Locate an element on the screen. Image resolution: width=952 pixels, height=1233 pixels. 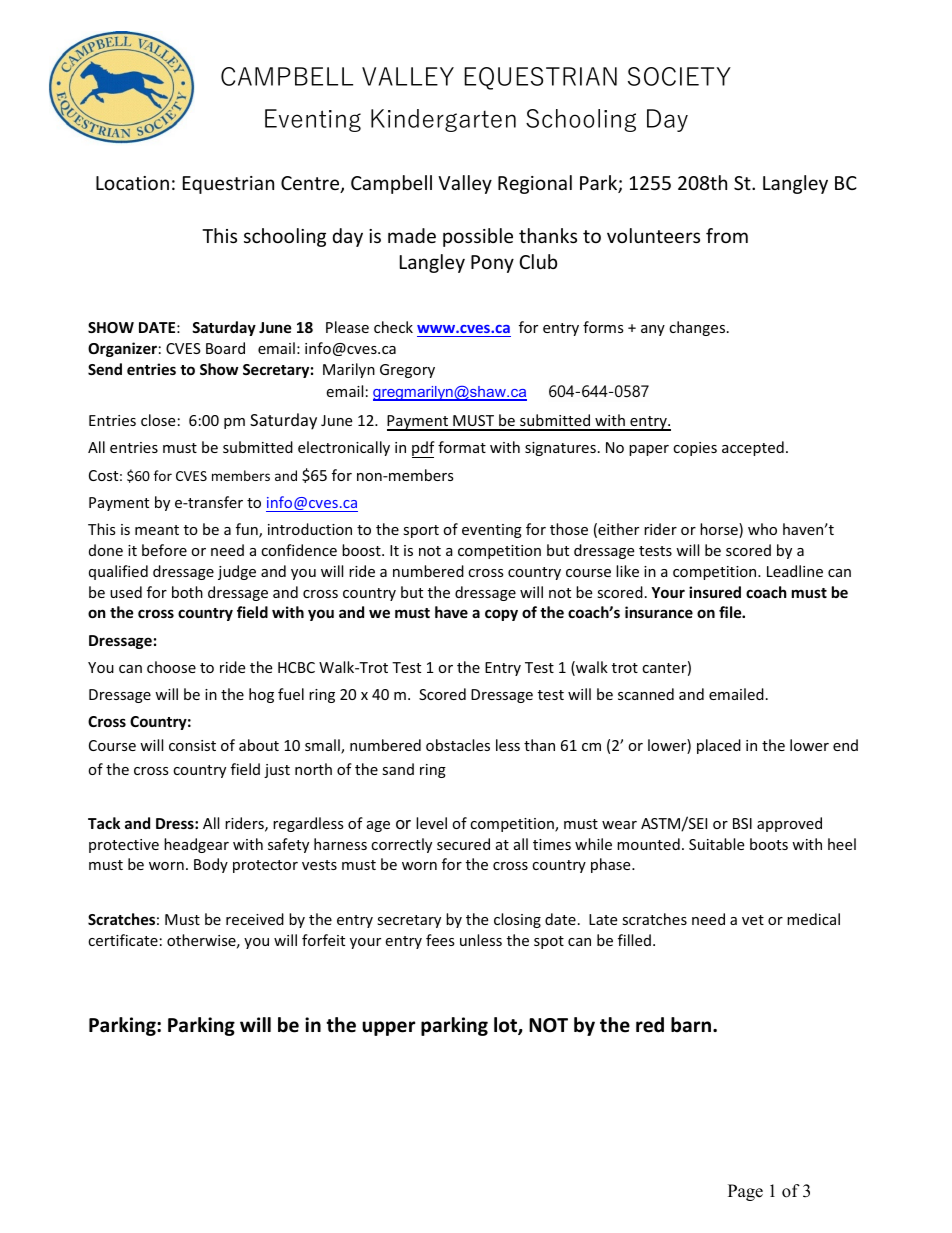
barn is located at coordinates (692, 1025).
